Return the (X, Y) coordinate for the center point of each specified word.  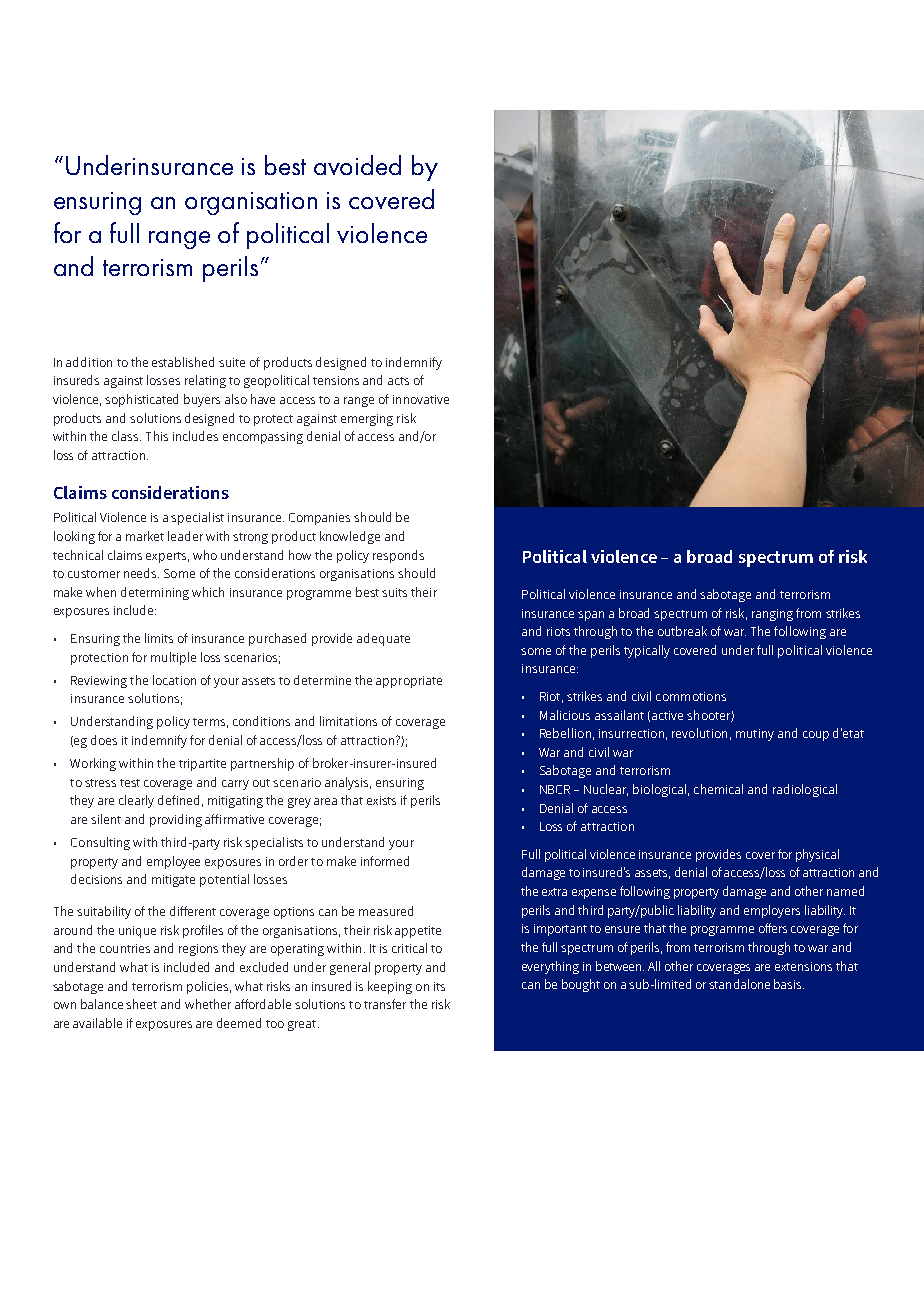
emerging (367, 420)
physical (817, 855)
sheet (141, 1004)
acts (398, 381)
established (183, 362)
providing (176, 820)
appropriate (409, 682)
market (145, 536)
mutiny (755, 735)
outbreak (682, 631)
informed (385, 861)
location (174, 680)
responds (398, 556)
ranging (772, 615)
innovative (421, 399)
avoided (357, 165)
